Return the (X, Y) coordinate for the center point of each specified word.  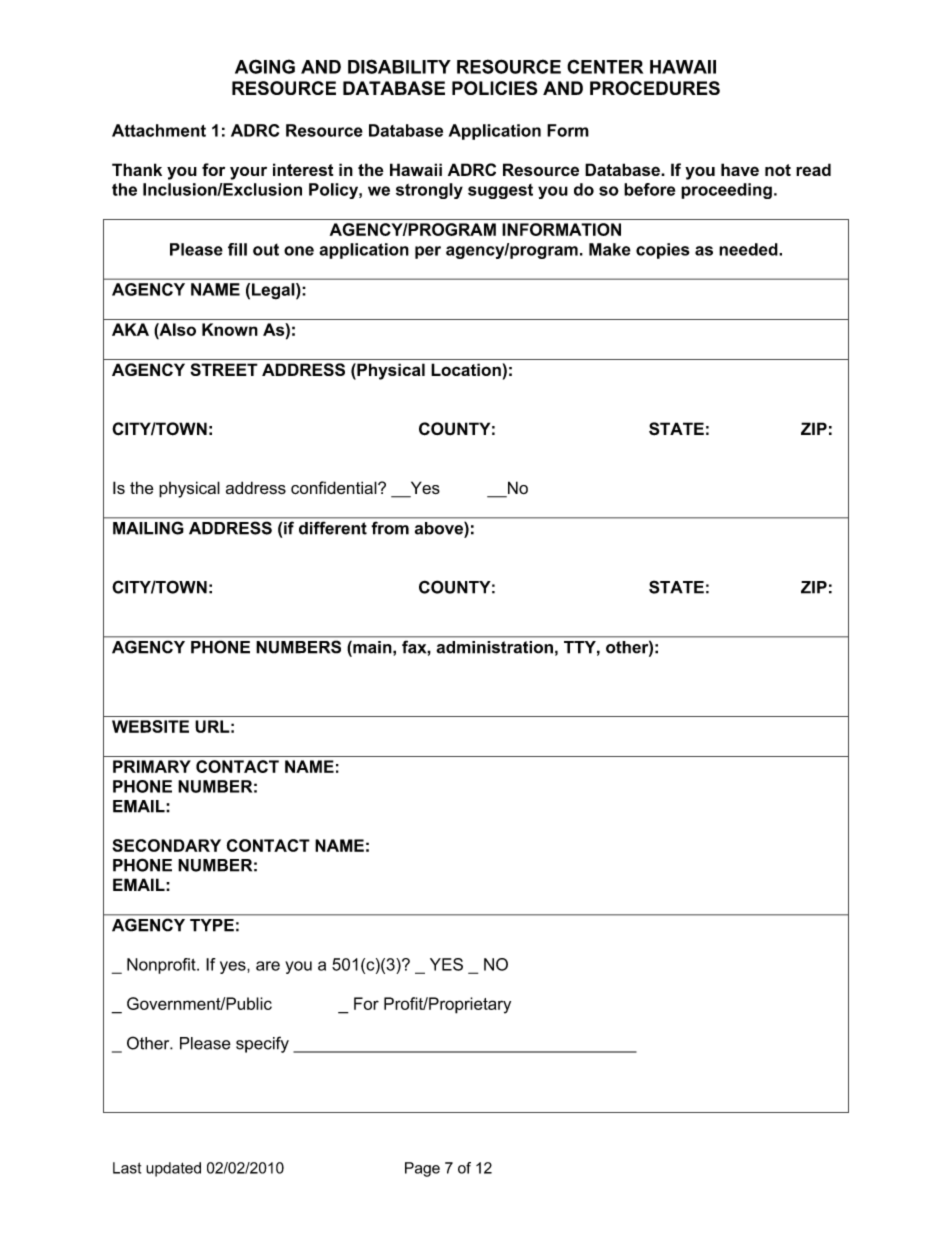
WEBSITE (150, 726)
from (390, 528)
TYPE (212, 925)
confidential (335, 488)
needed (749, 249)
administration (495, 647)
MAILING (148, 528)
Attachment (159, 130)
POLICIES (494, 88)
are (268, 966)
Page (422, 1169)
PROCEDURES (655, 88)
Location (466, 369)
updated (173, 1169)
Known (230, 329)
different (333, 528)
